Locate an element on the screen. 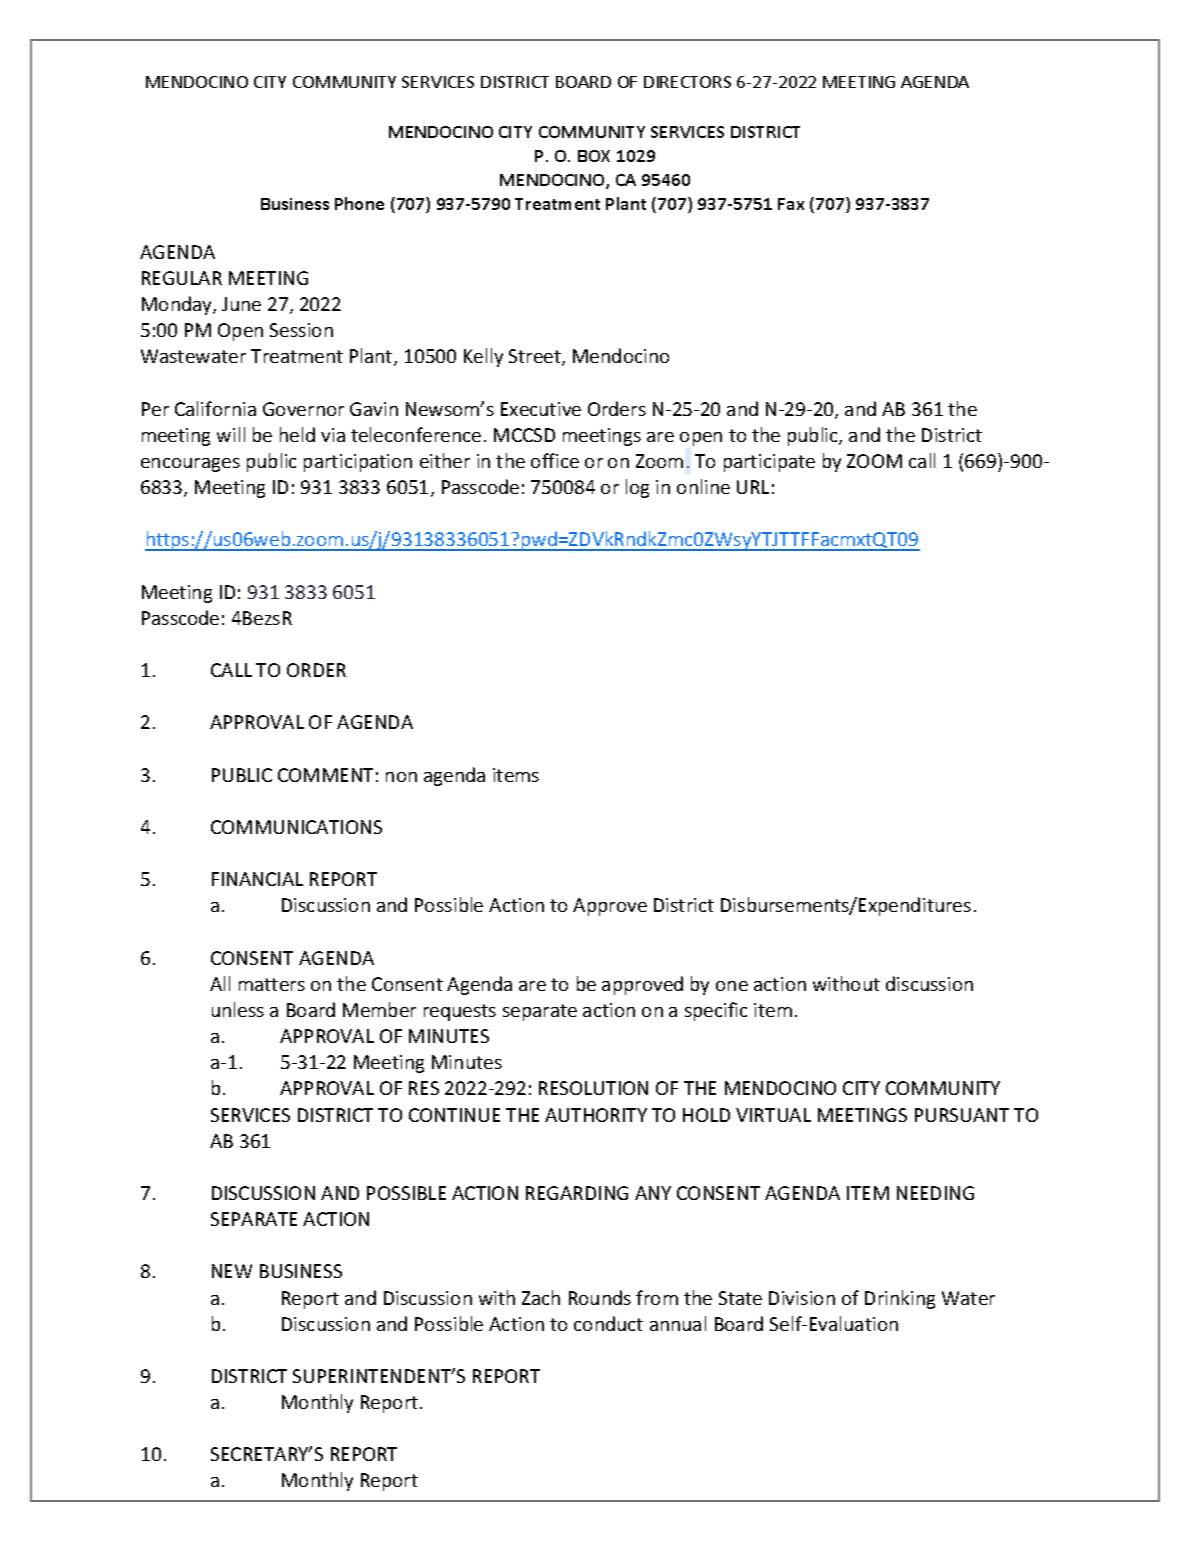 This screenshot has height=1542, width=1191. held is located at coordinates (297, 434).
